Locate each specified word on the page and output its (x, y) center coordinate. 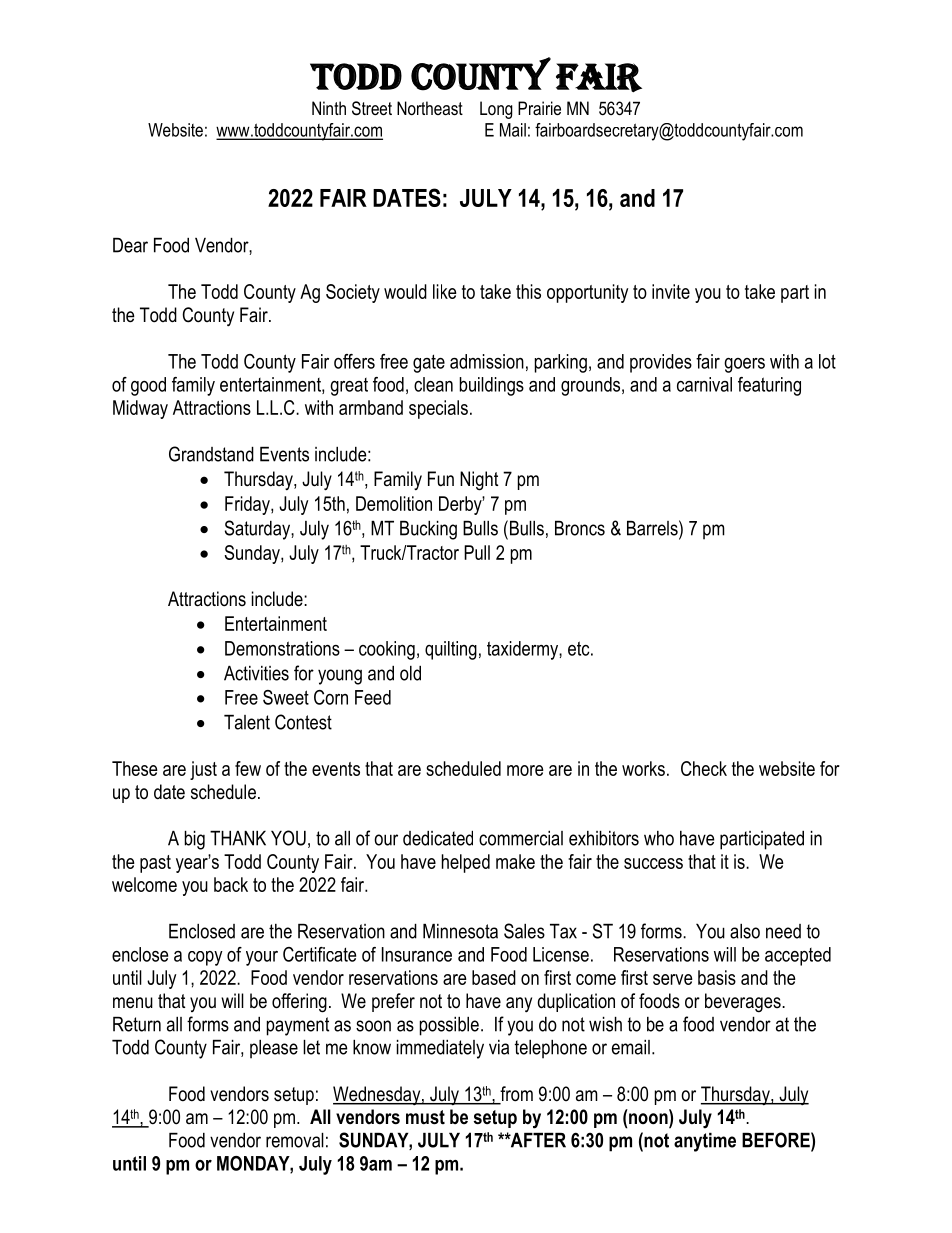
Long (496, 110)
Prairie (539, 108)
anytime (705, 1142)
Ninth (329, 108)
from (515, 1095)
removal (295, 1140)
